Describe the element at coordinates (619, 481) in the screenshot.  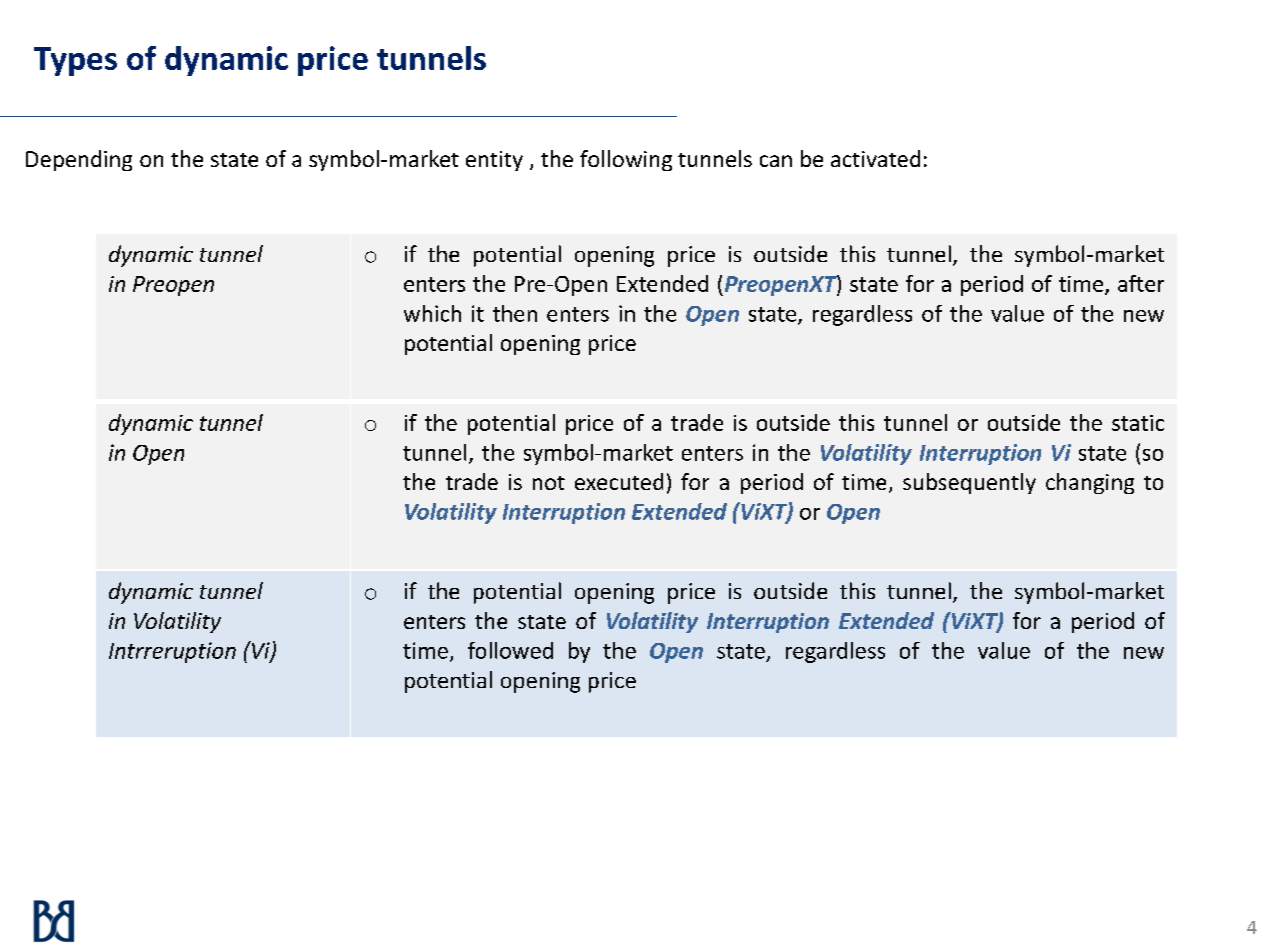
I see `executed` at that location.
